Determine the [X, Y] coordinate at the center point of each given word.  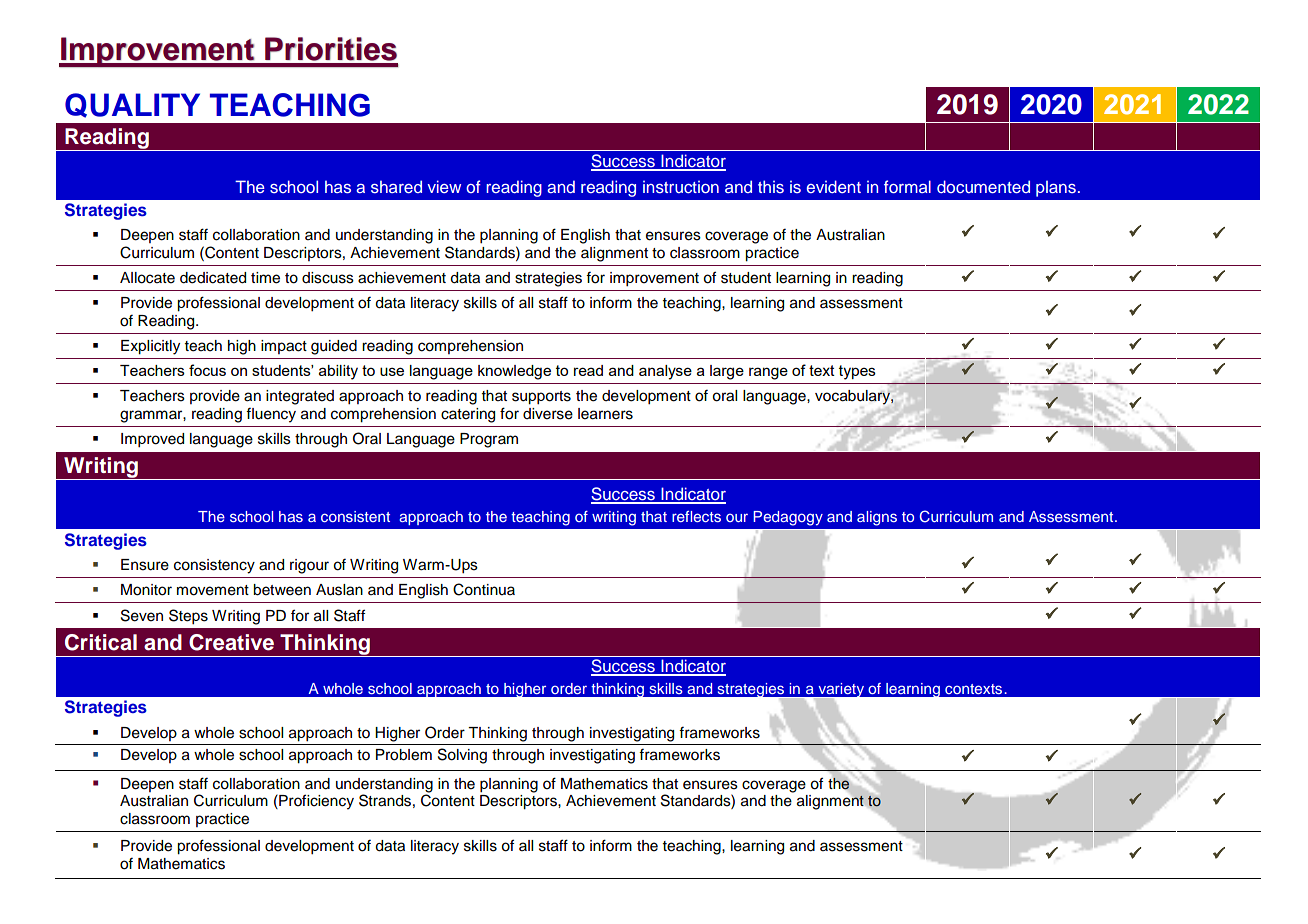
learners [605, 414]
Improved [152, 440]
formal [907, 186]
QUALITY [132, 105]
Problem [404, 755]
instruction [681, 187]
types [857, 372]
